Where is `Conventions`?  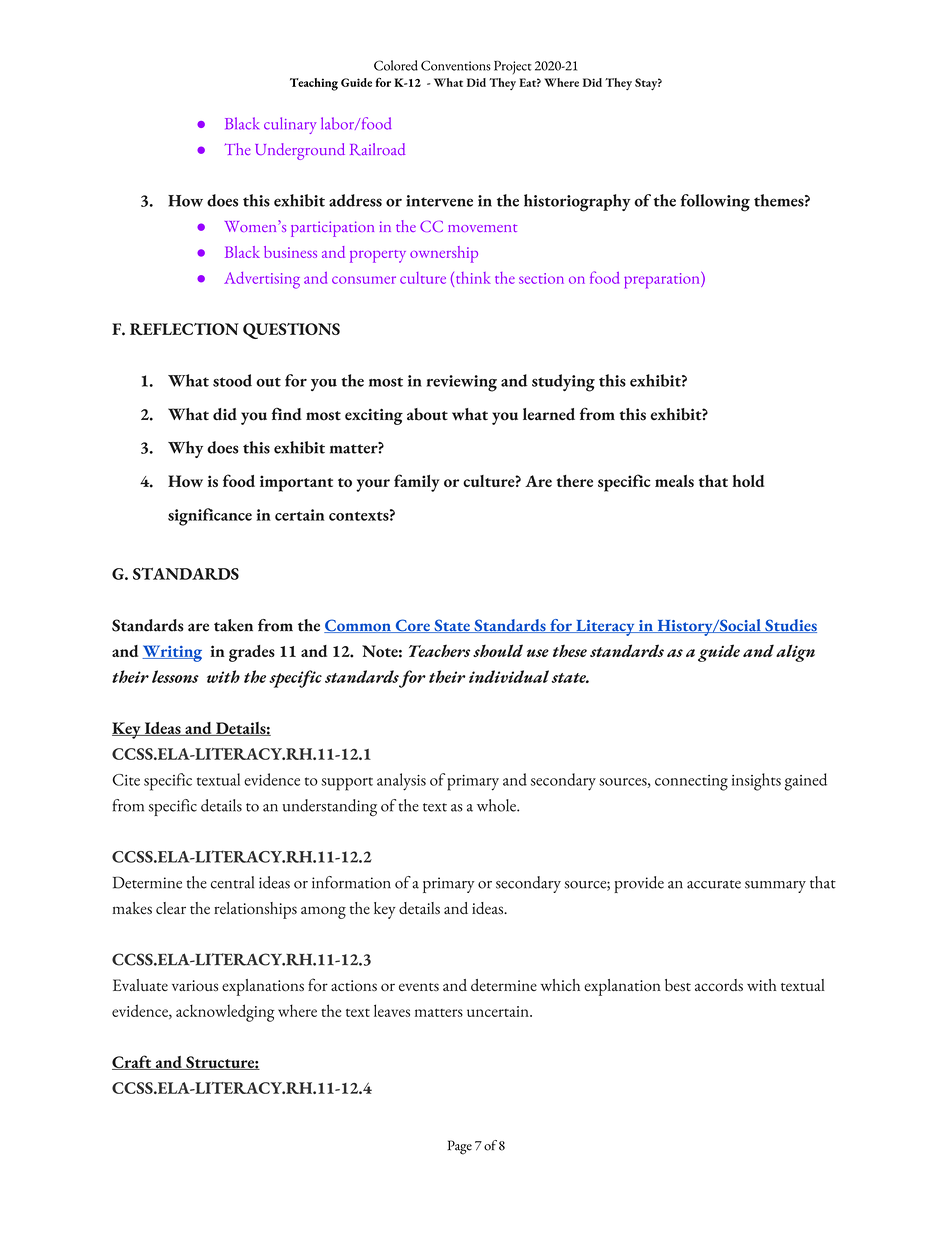 Conventions is located at coordinates (456, 65).
